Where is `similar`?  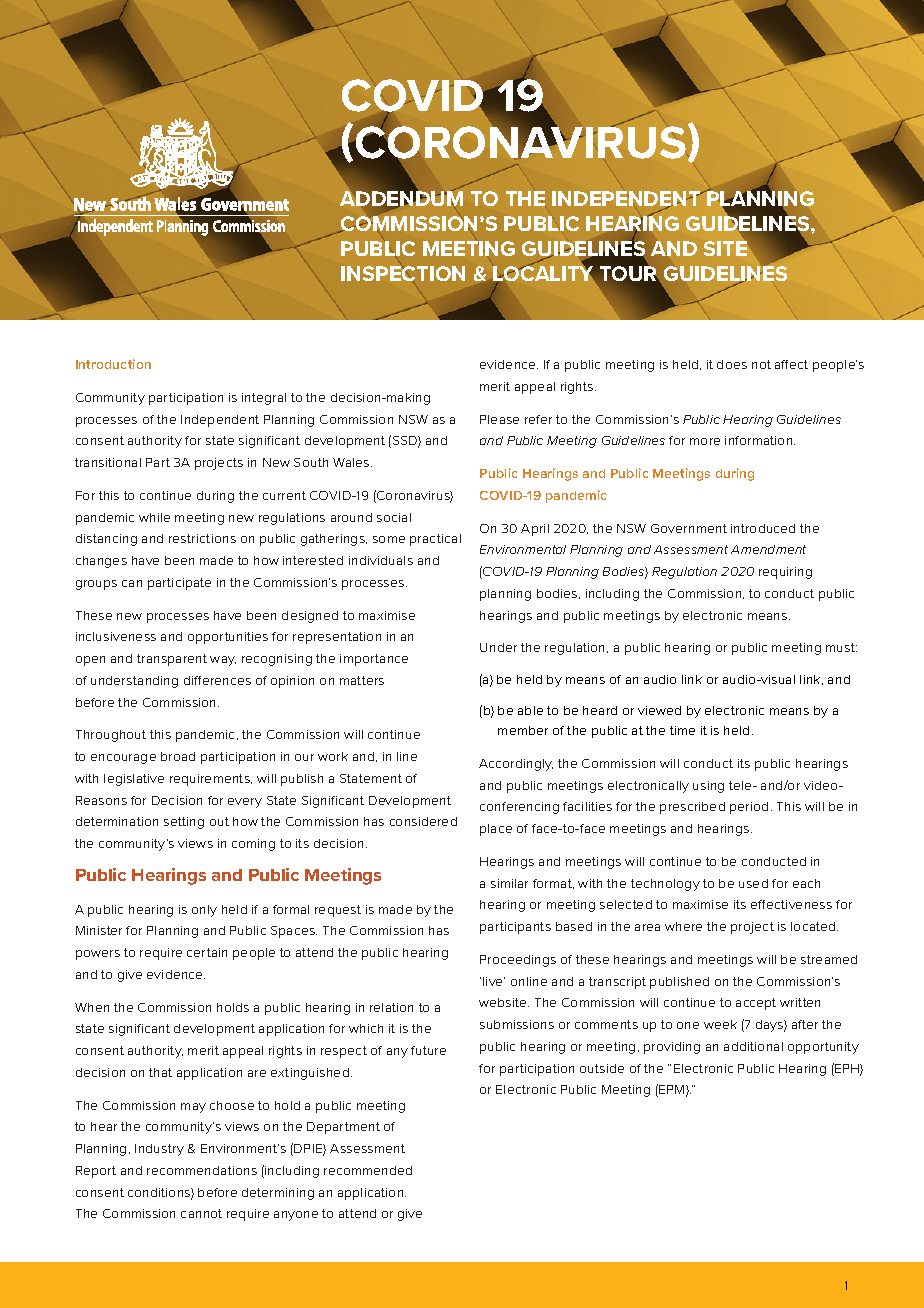 similar is located at coordinates (509, 883).
